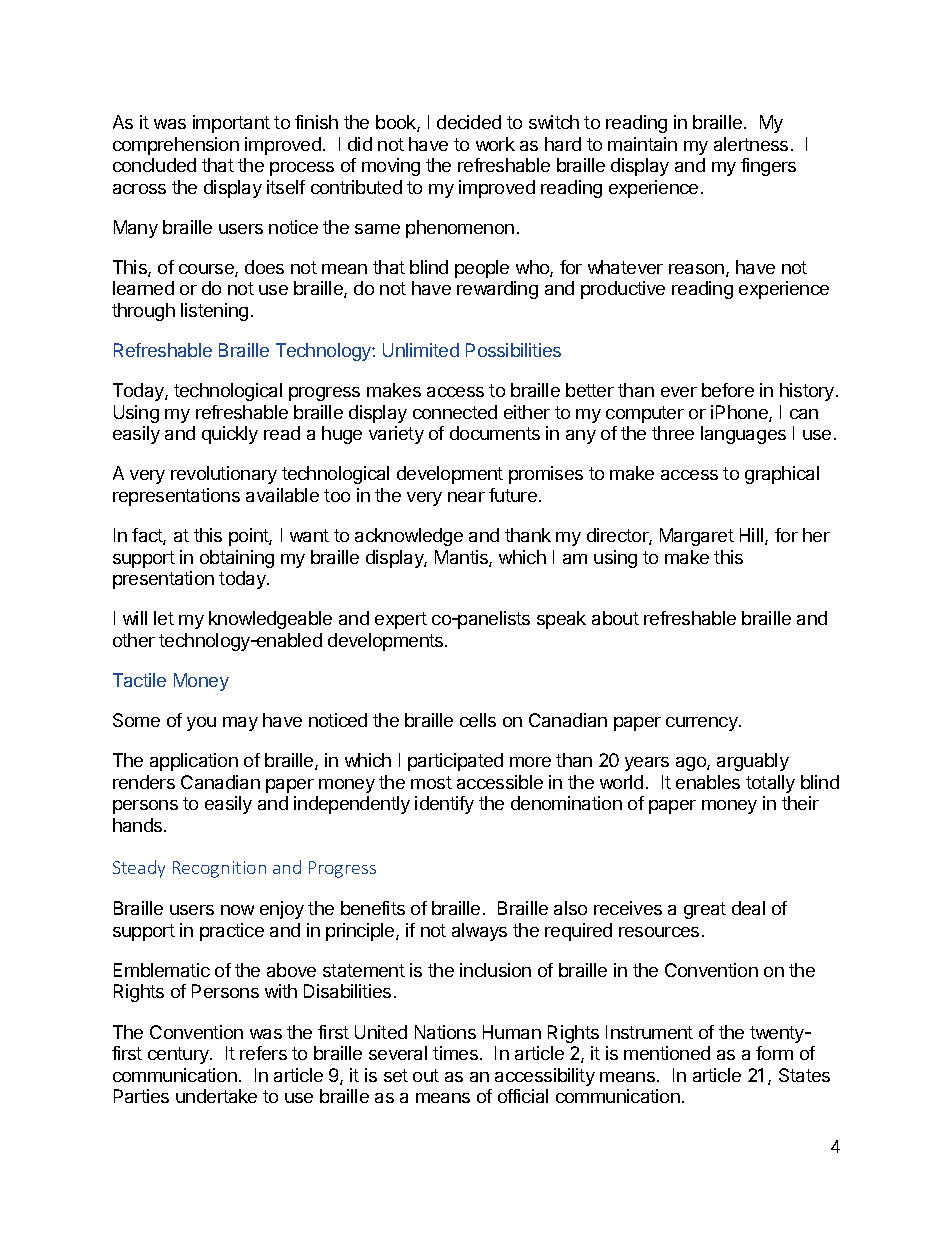 The height and width of the page is (1233, 952). What do you see at coordinates (728, 390) in the page?
I see `before` at bounding box center [728, 390].
